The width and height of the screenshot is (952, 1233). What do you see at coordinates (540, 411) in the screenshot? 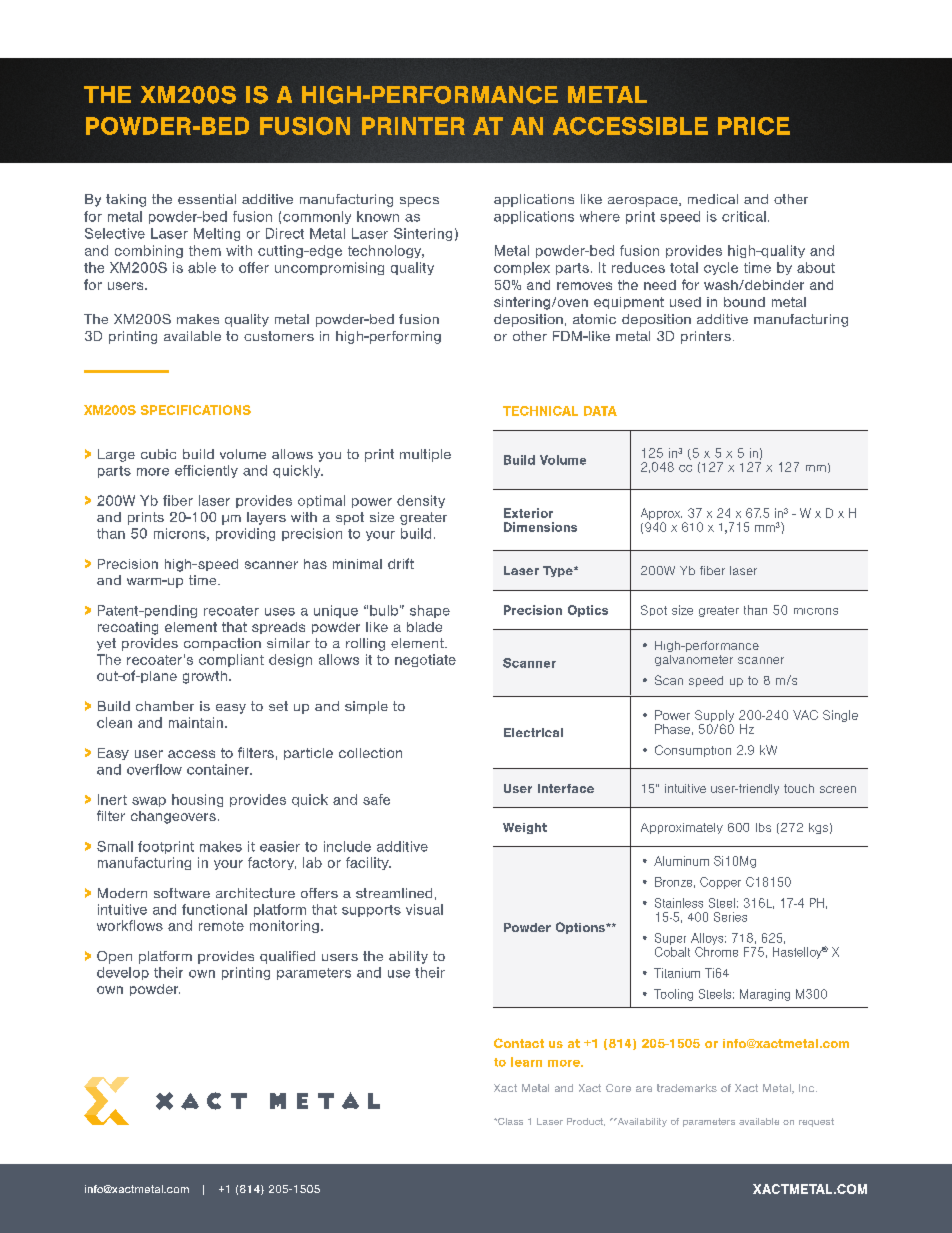
I see `TECHNICAL` at bounding box center [540, 411].
